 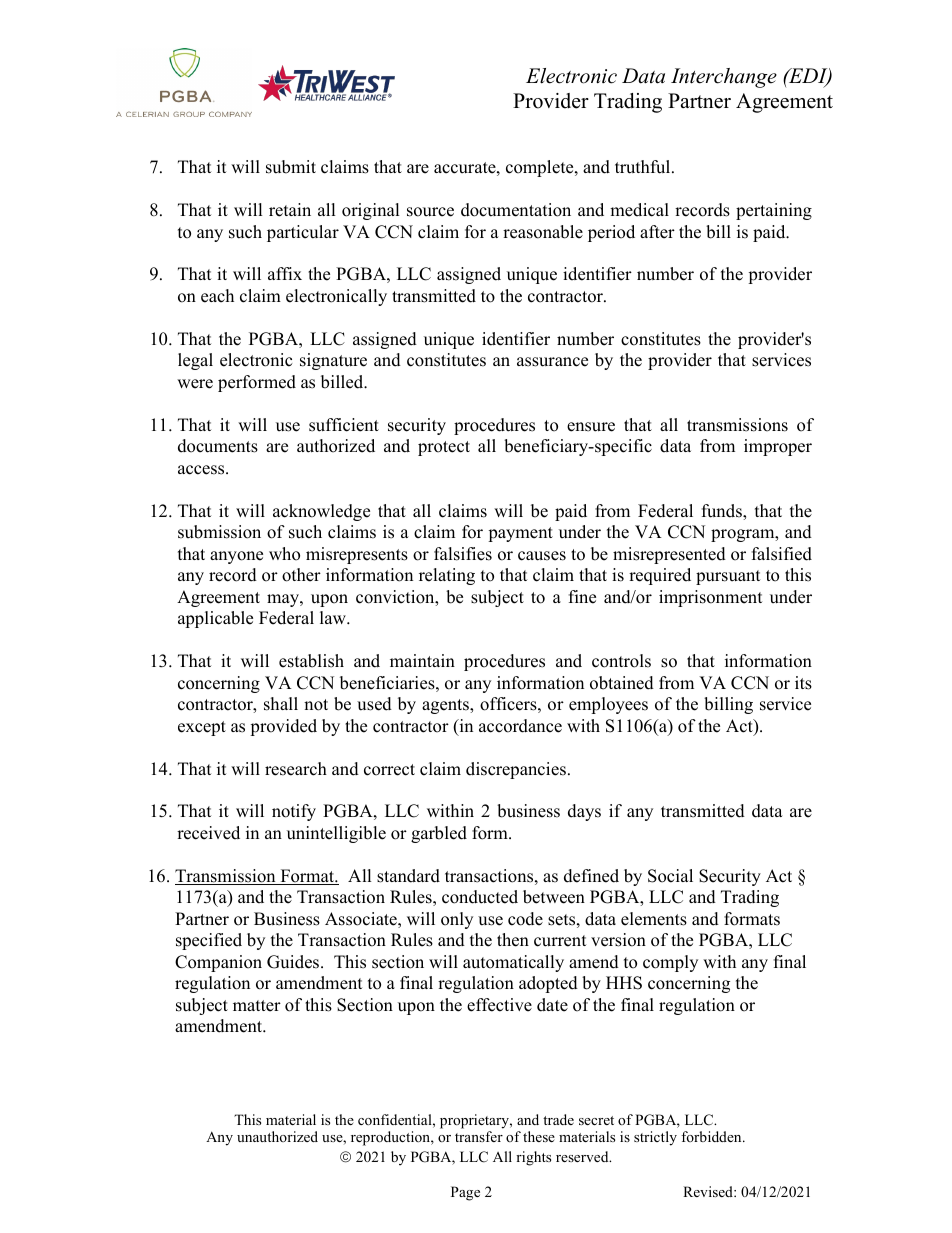 What do you see at coordinates (552, 362) in the screenshot?
I see `assurance` at bounding box center [552, 362].
